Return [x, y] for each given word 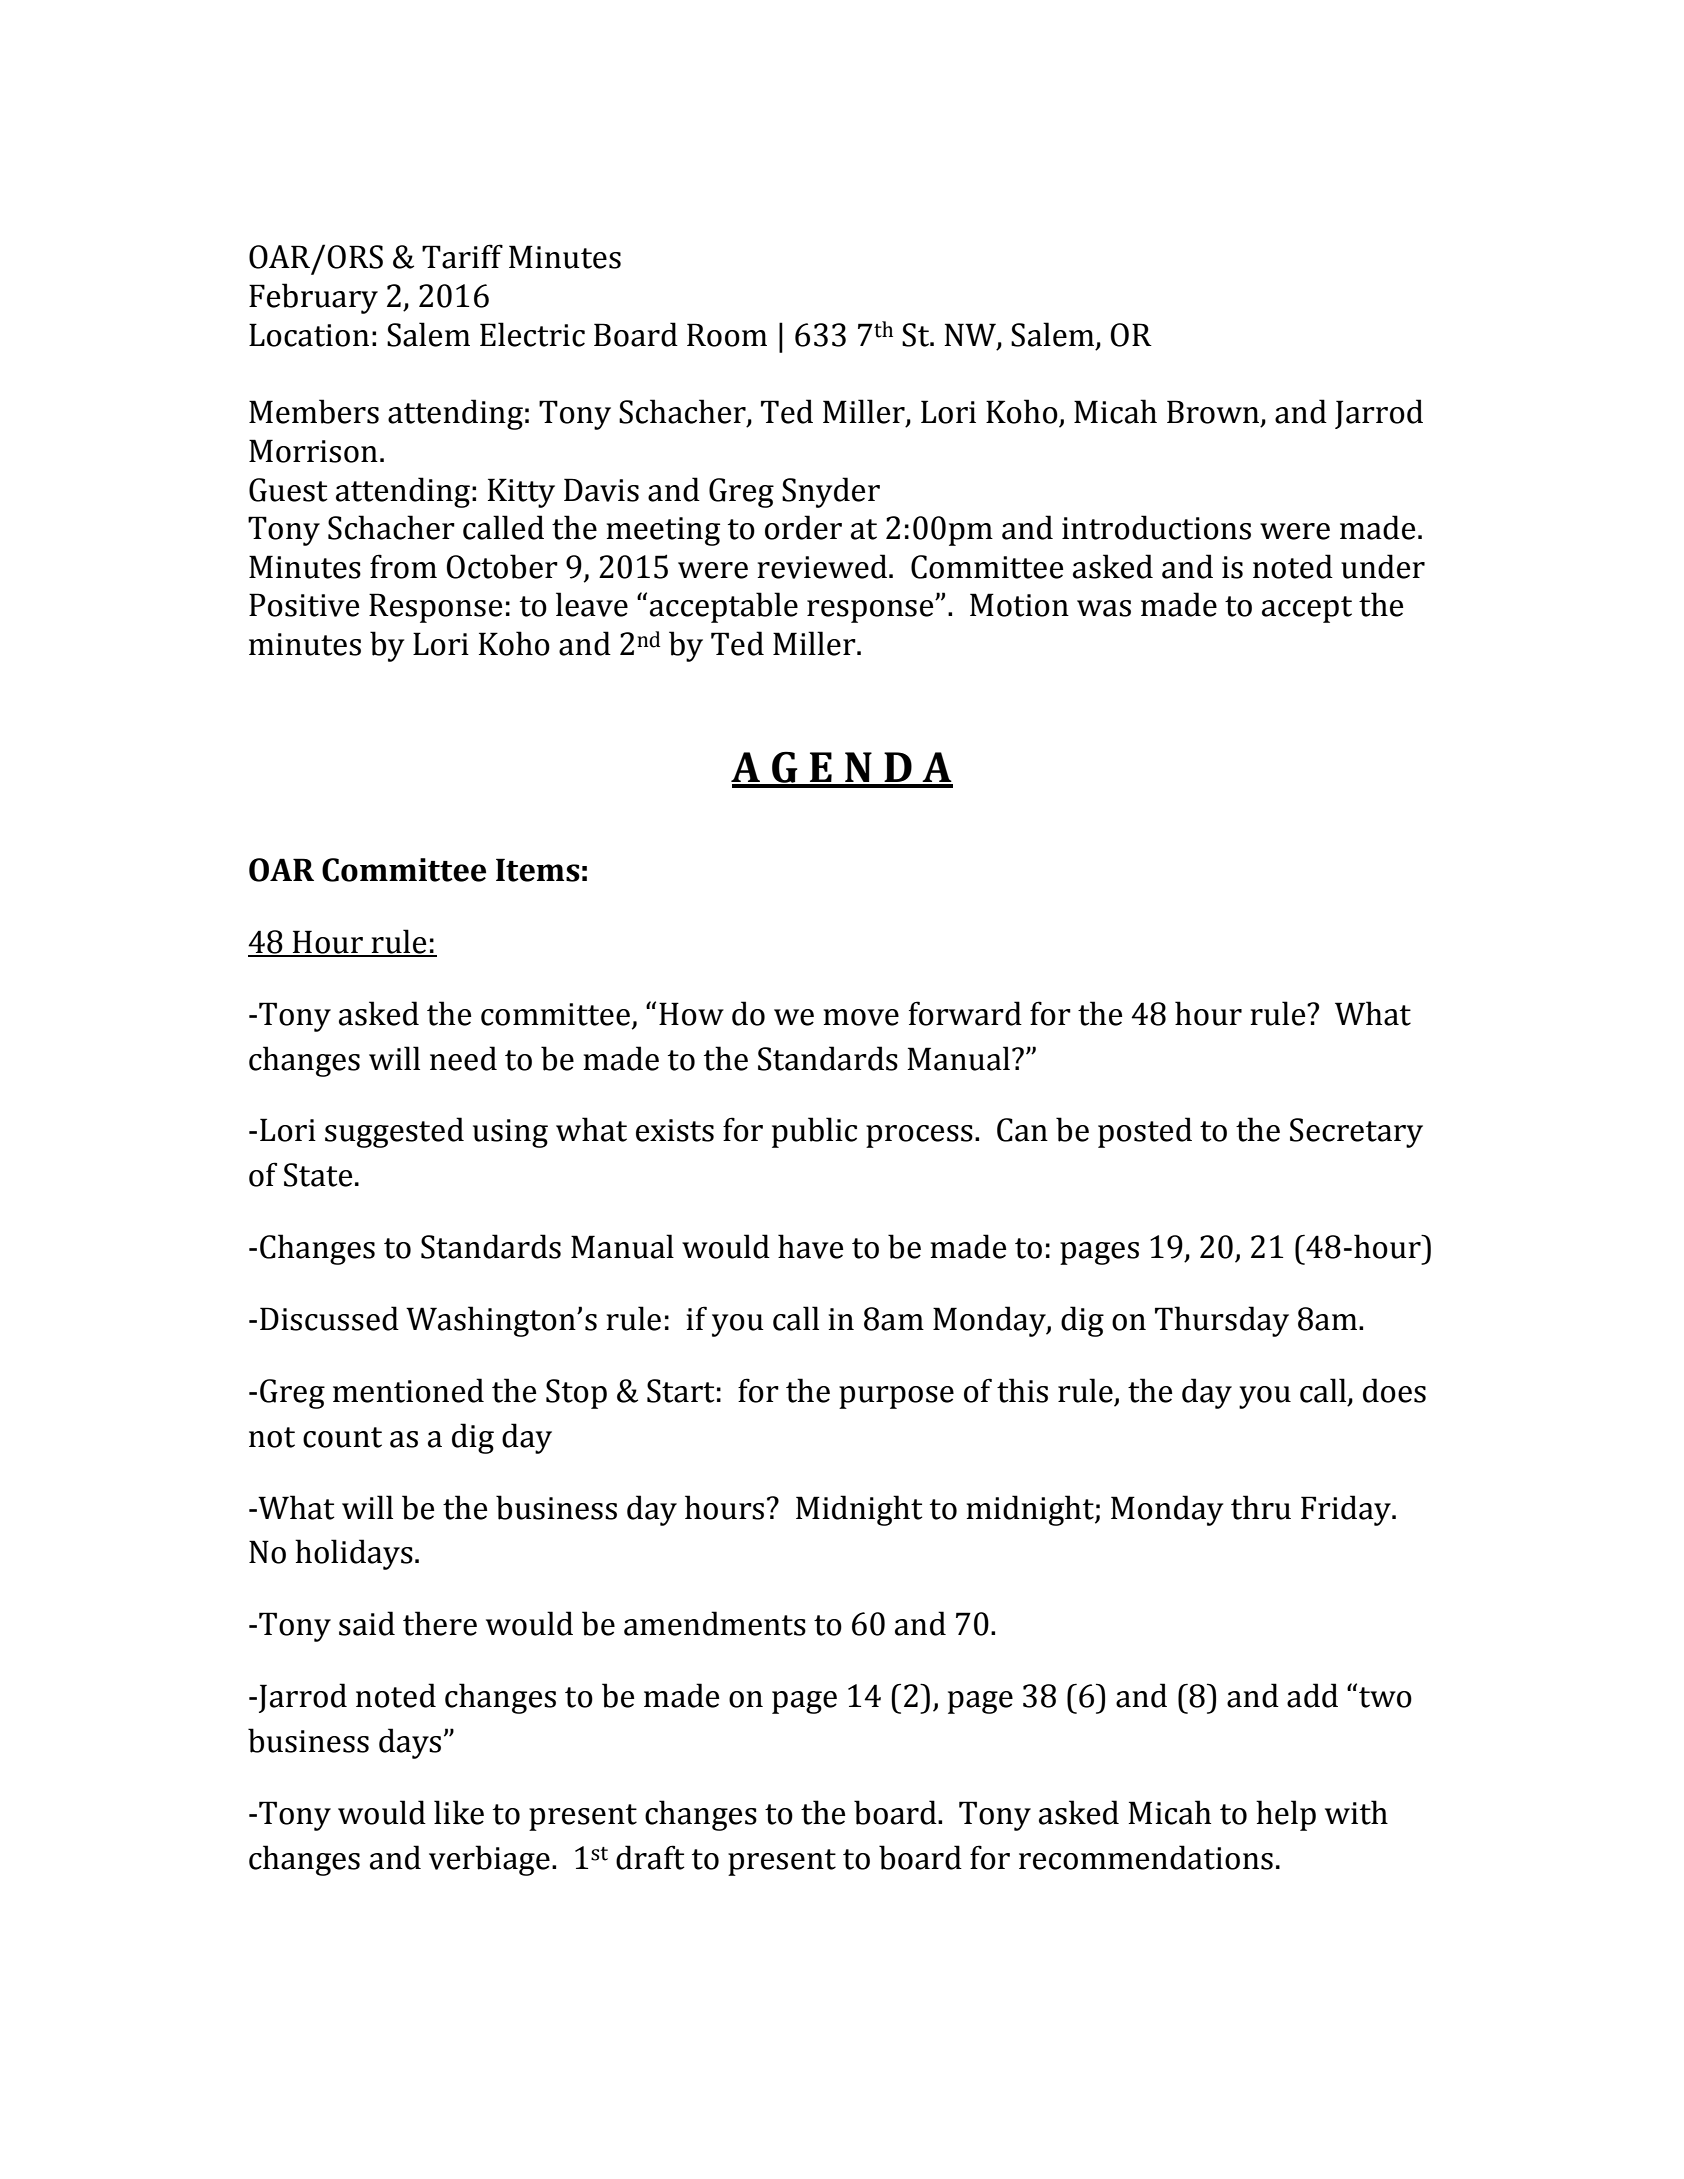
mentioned [408, 1390]
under [1383, 566]
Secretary [1356, 1133]
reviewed [822, 566]
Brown [1214, 413]
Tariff [462, 256]
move [861, 1017]
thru [1261, 1507]
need [463, 1058]
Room [727, 335]
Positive [304, 605]
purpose [896, 1397]
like [459, 1812]
